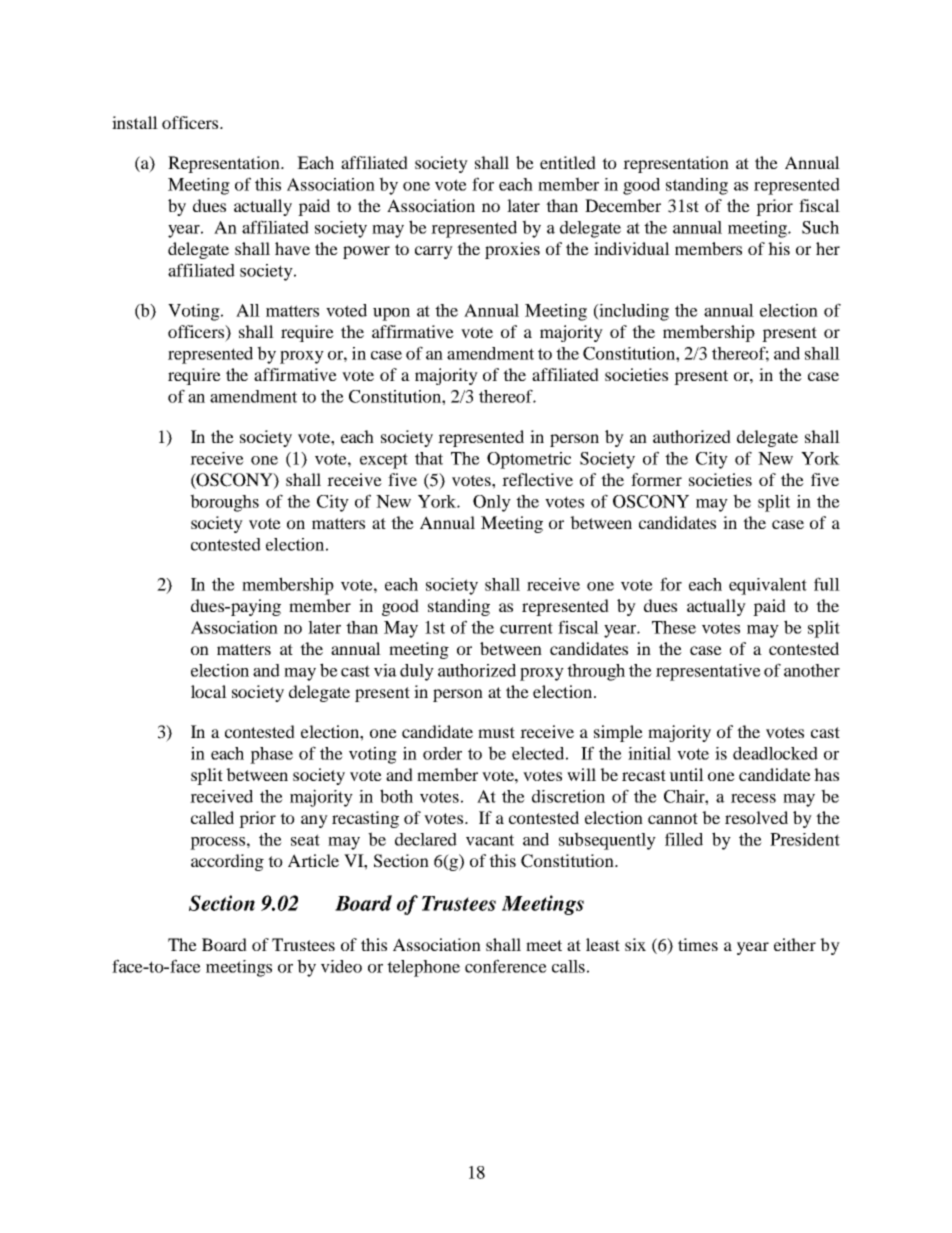 The width and height of the image is (952, 1233). What do you see at coordinates (568, 162) in the image?
I see `entitled` at bounding box center [568, 162].
